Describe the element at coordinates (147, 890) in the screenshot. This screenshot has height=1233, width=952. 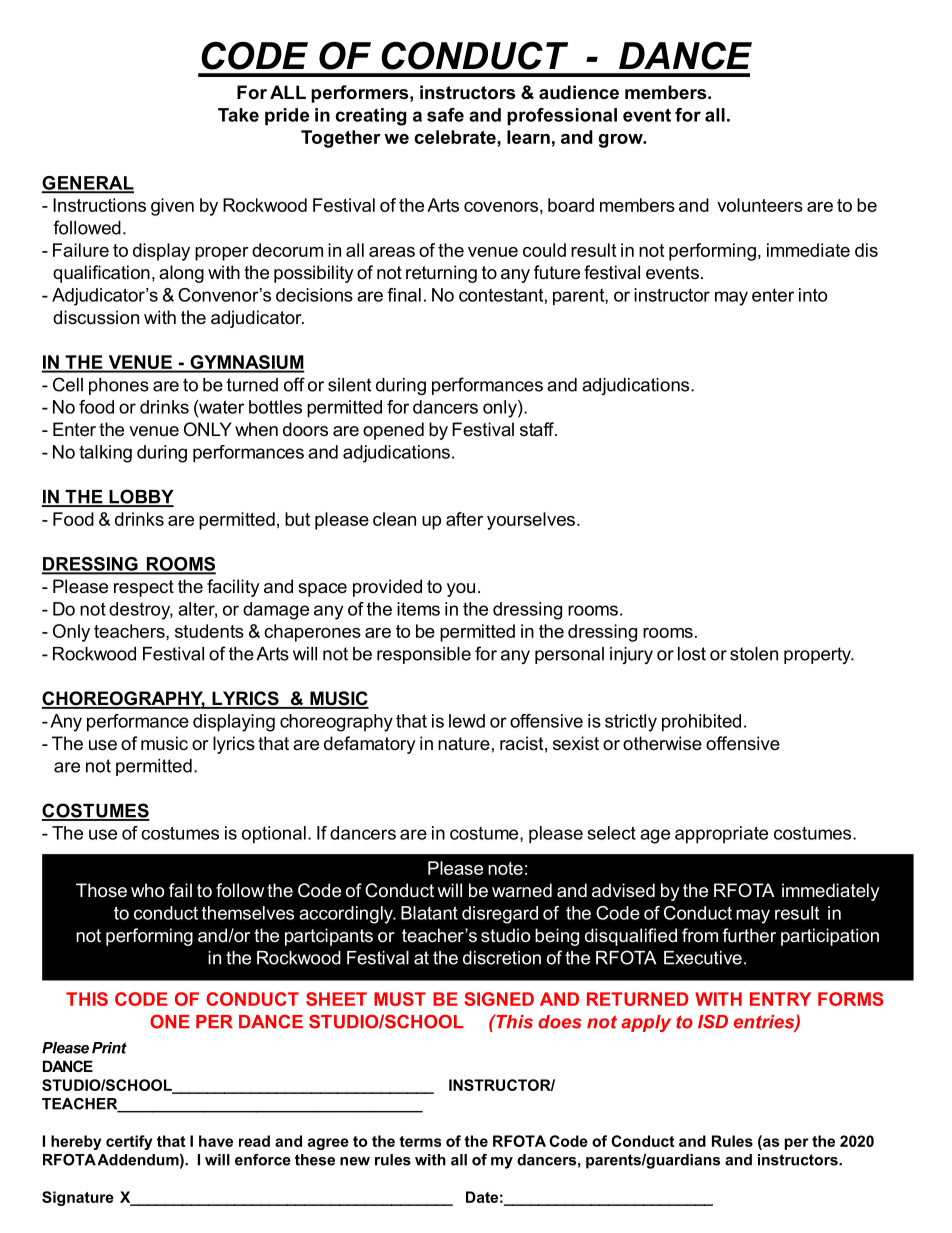
I see `who` at that location.
